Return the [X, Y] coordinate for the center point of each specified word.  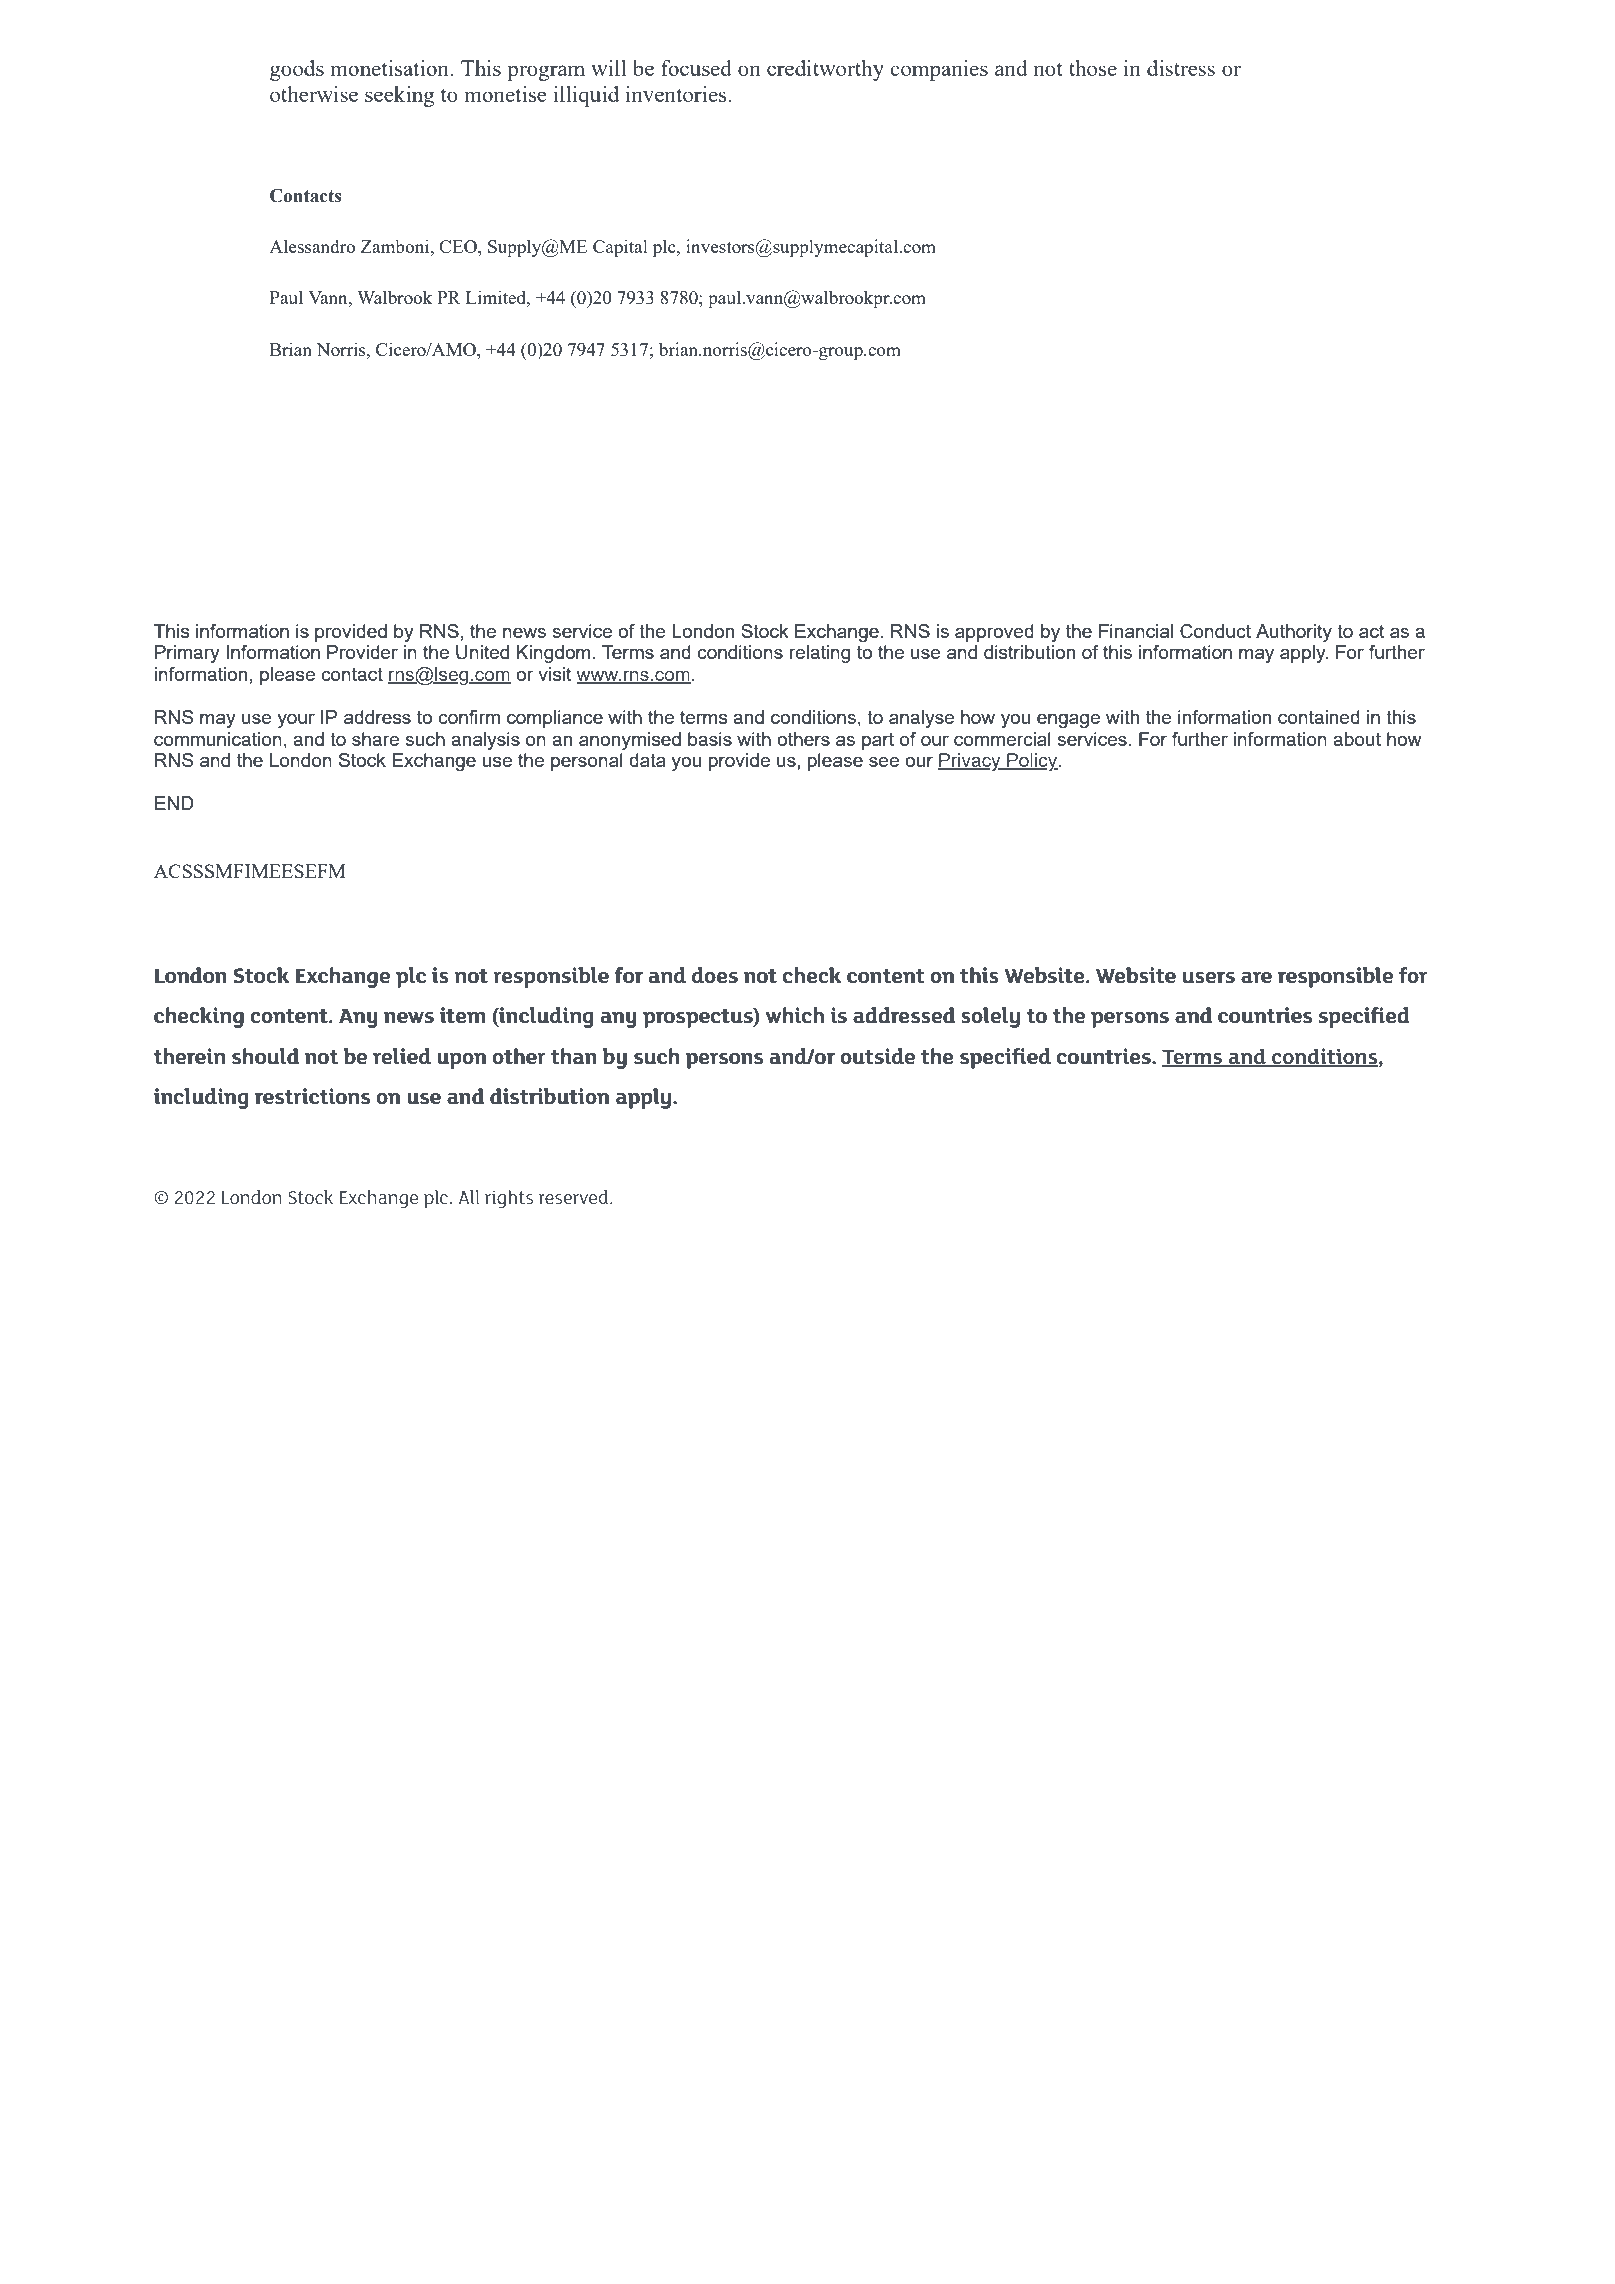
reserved [575, 1197]
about [1357, 739]
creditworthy [825, 70]
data [647, 760]
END [174, 803]
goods [297, 70]
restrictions [312, 1096]
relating [820, 654]
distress [1181, 68]
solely [990, 1017]
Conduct [1215, 631]
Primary [187, 654]
